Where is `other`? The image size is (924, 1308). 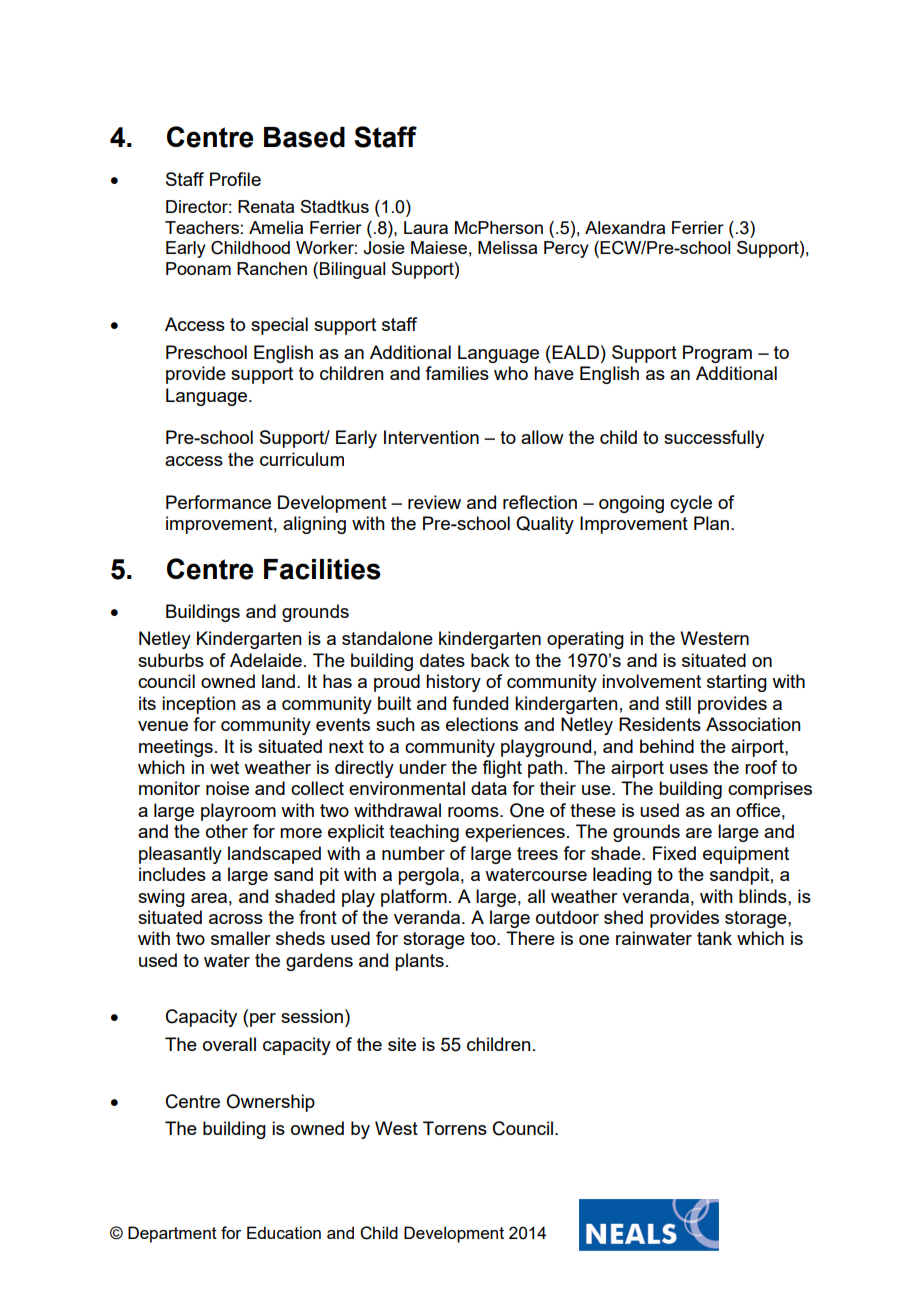 other is located at coordinates (227, 831).
